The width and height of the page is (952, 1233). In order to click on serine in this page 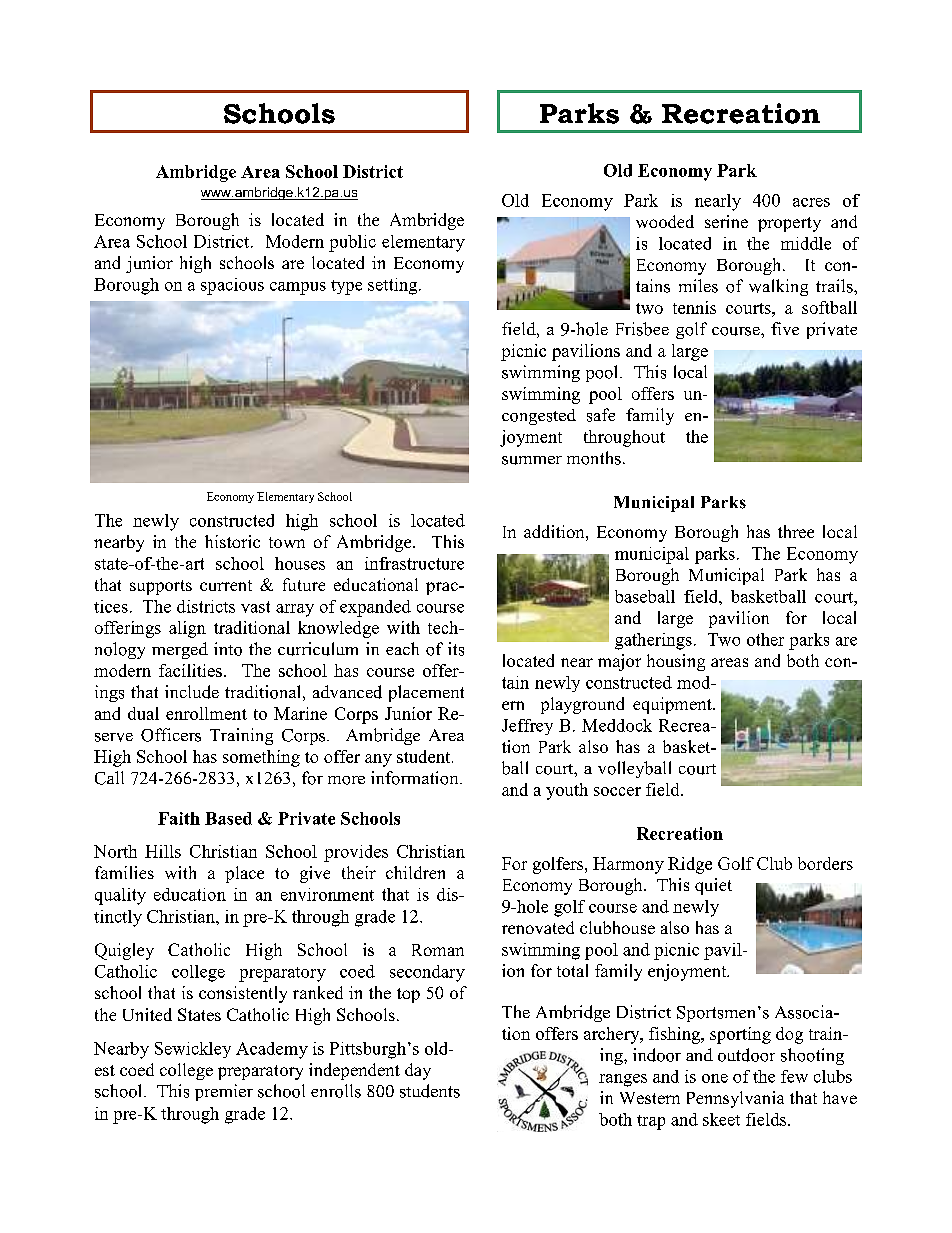, I will do `click(726, 221)`.
